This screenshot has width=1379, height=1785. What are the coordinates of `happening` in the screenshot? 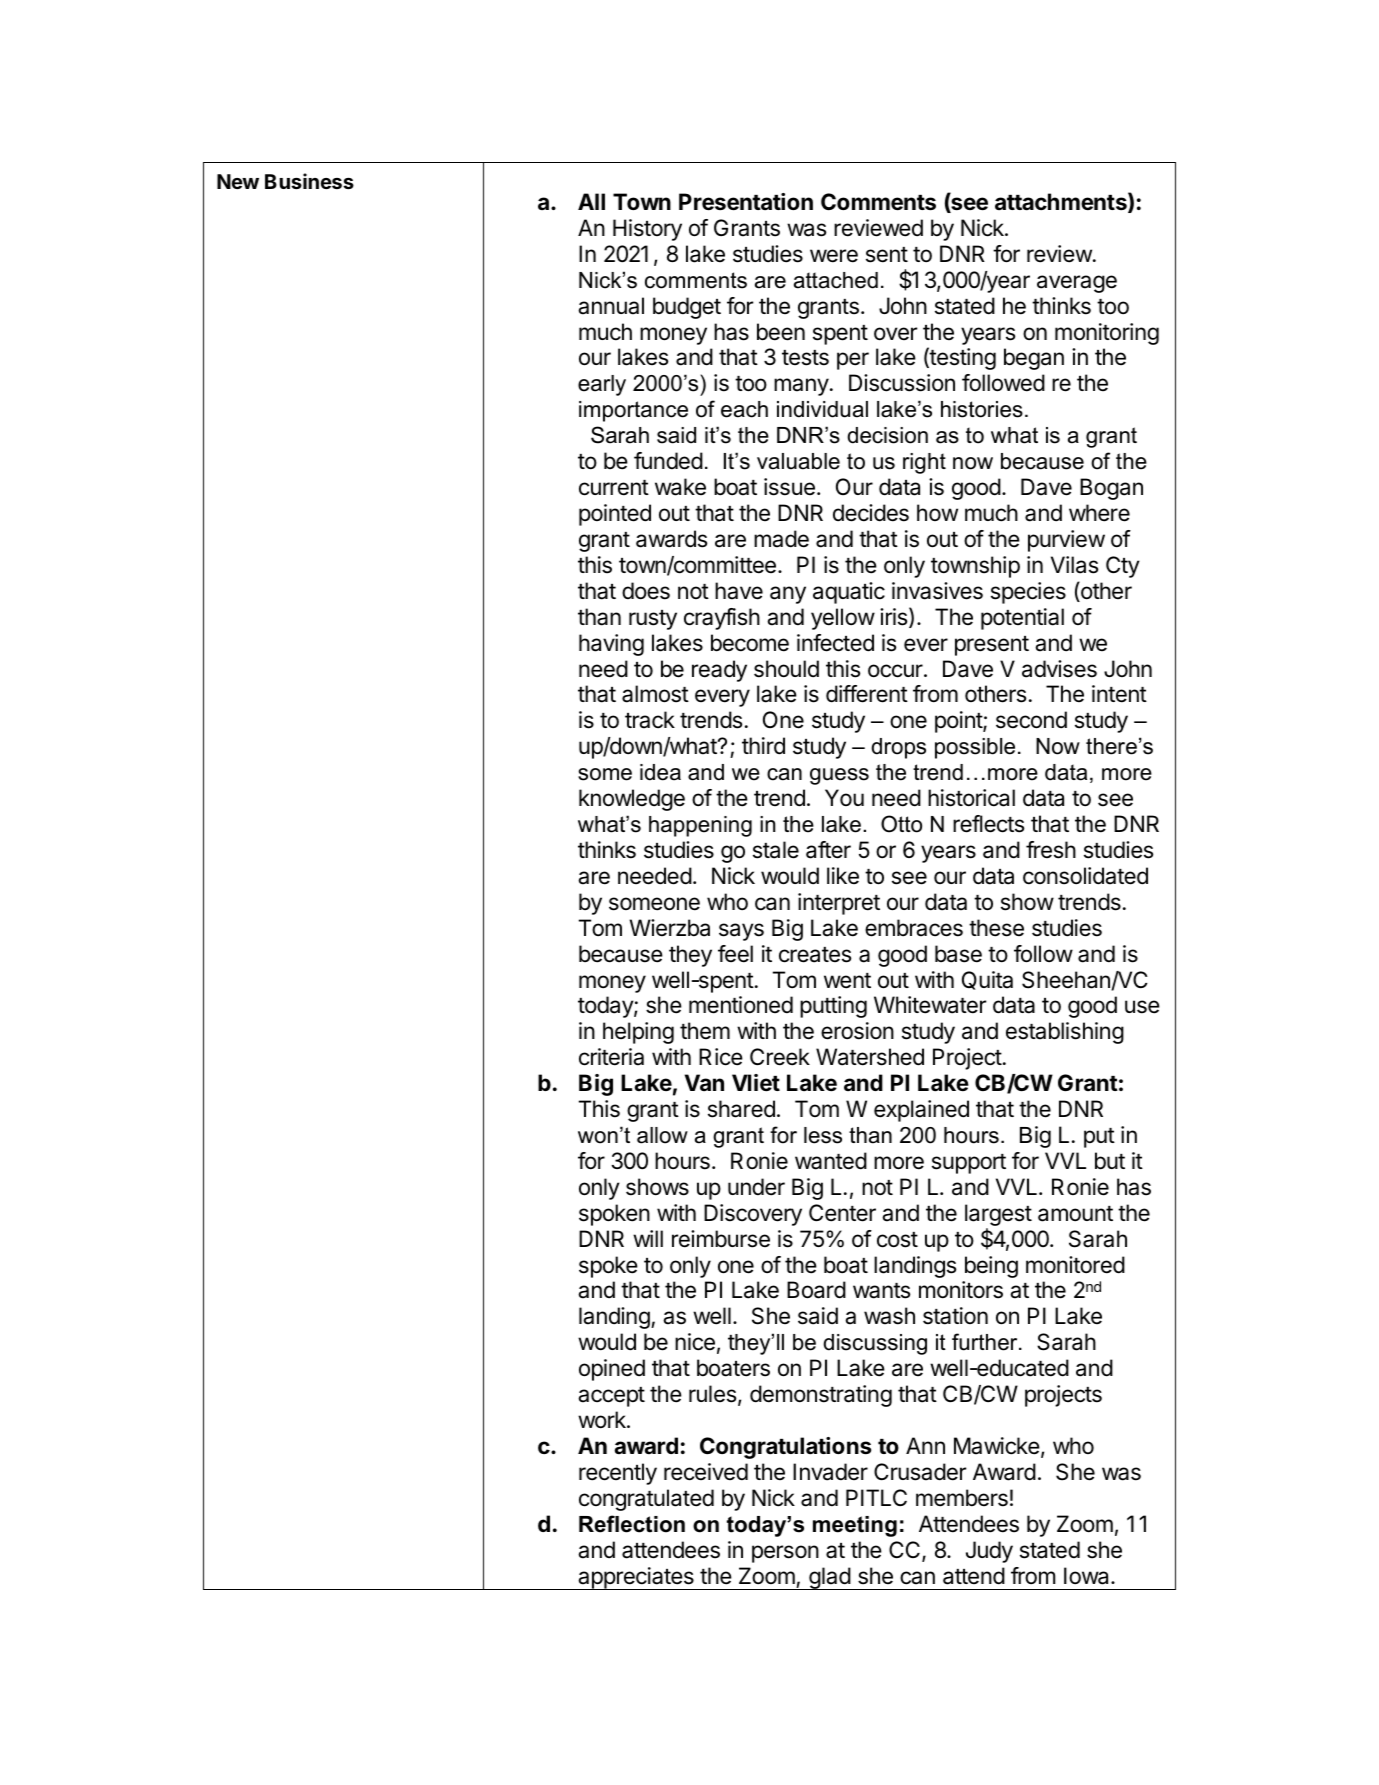 It's located at (700, 826).
